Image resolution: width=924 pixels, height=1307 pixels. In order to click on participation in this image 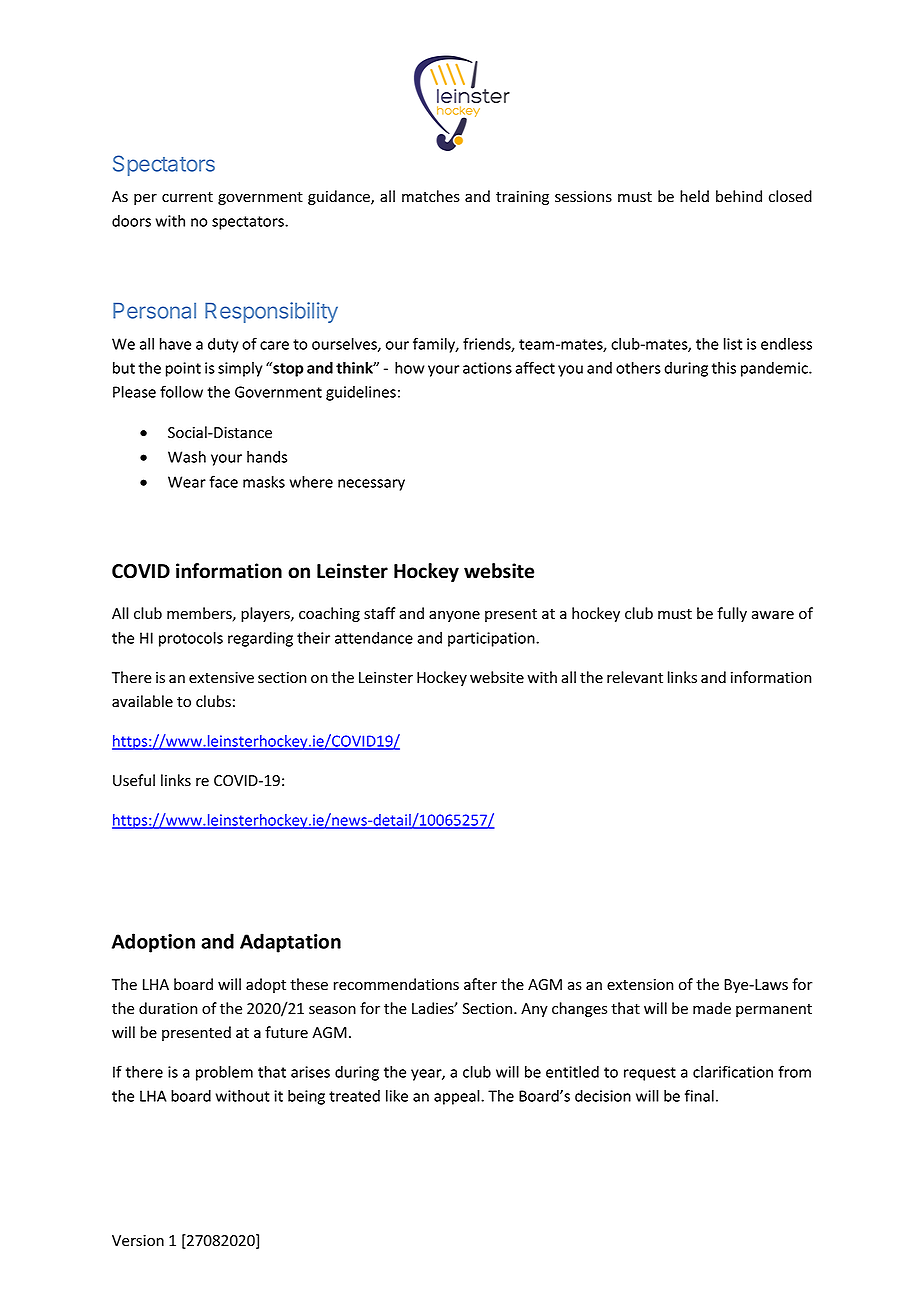, I will do `click(492, 639)`.
